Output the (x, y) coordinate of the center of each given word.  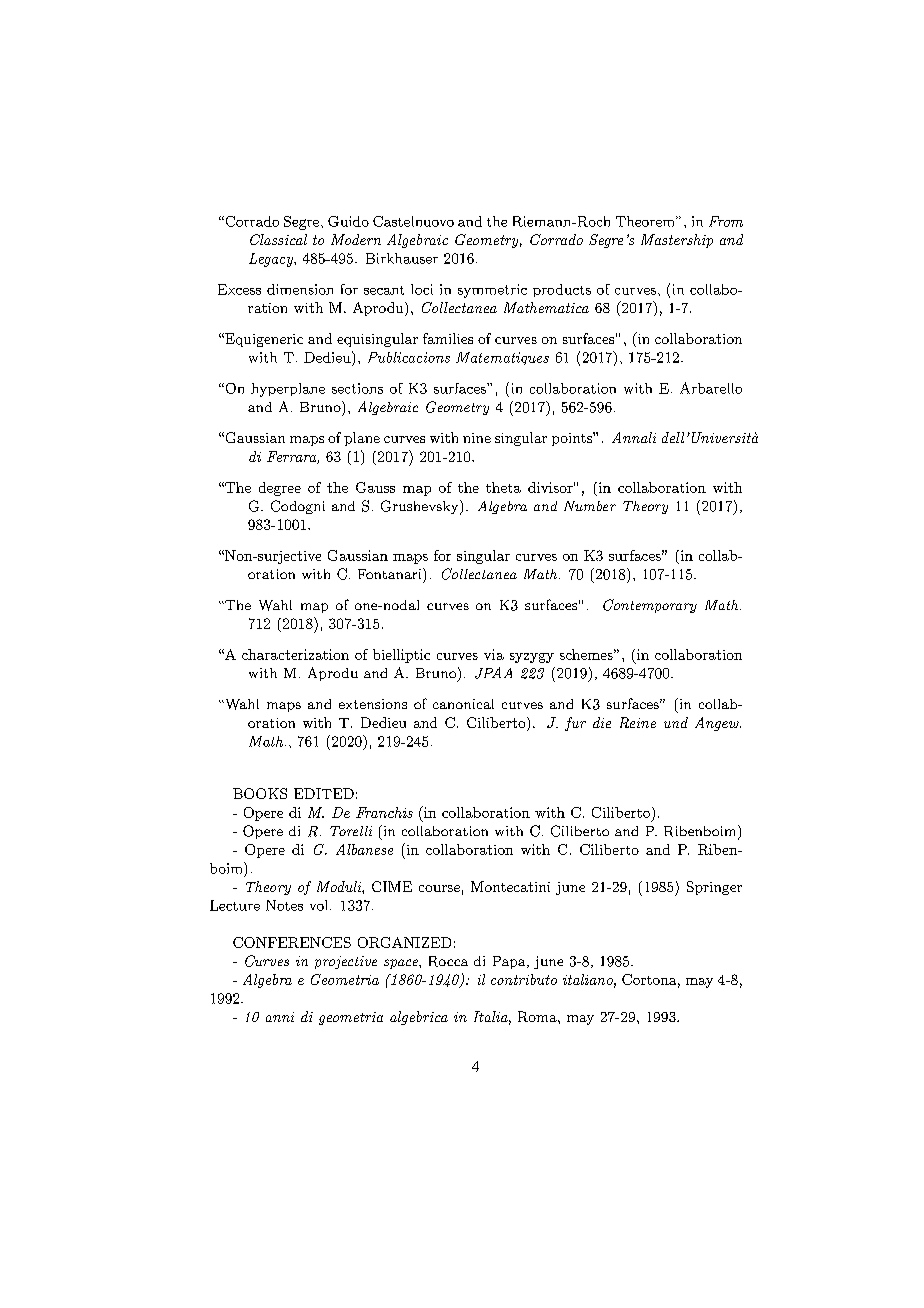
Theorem (646, 221)
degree (280, 489)
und (676, 722)
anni (280, 1017)
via (494, 654)
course (439, 888)
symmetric (492, 291)
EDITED (324, 793)
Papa (510, 962)
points (573, 439)
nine (477, 438)
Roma (538, 1016)
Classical (278, 239)
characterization (295, 654)
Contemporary (650, 606)
